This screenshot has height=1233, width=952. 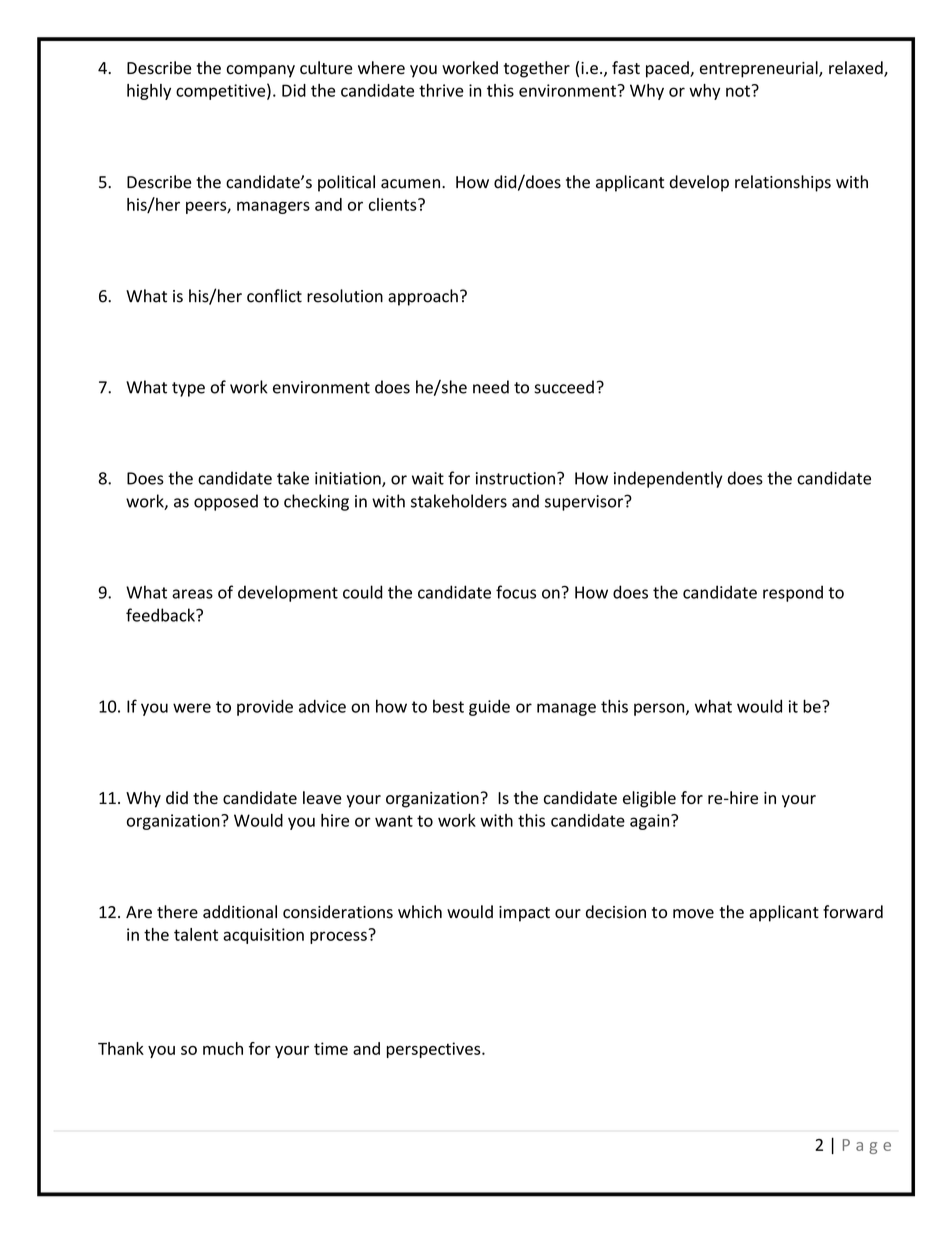 What do you see at coordinates (149, 92) in the screenshot?
I see `highly` at bounding box center [149, 92].
